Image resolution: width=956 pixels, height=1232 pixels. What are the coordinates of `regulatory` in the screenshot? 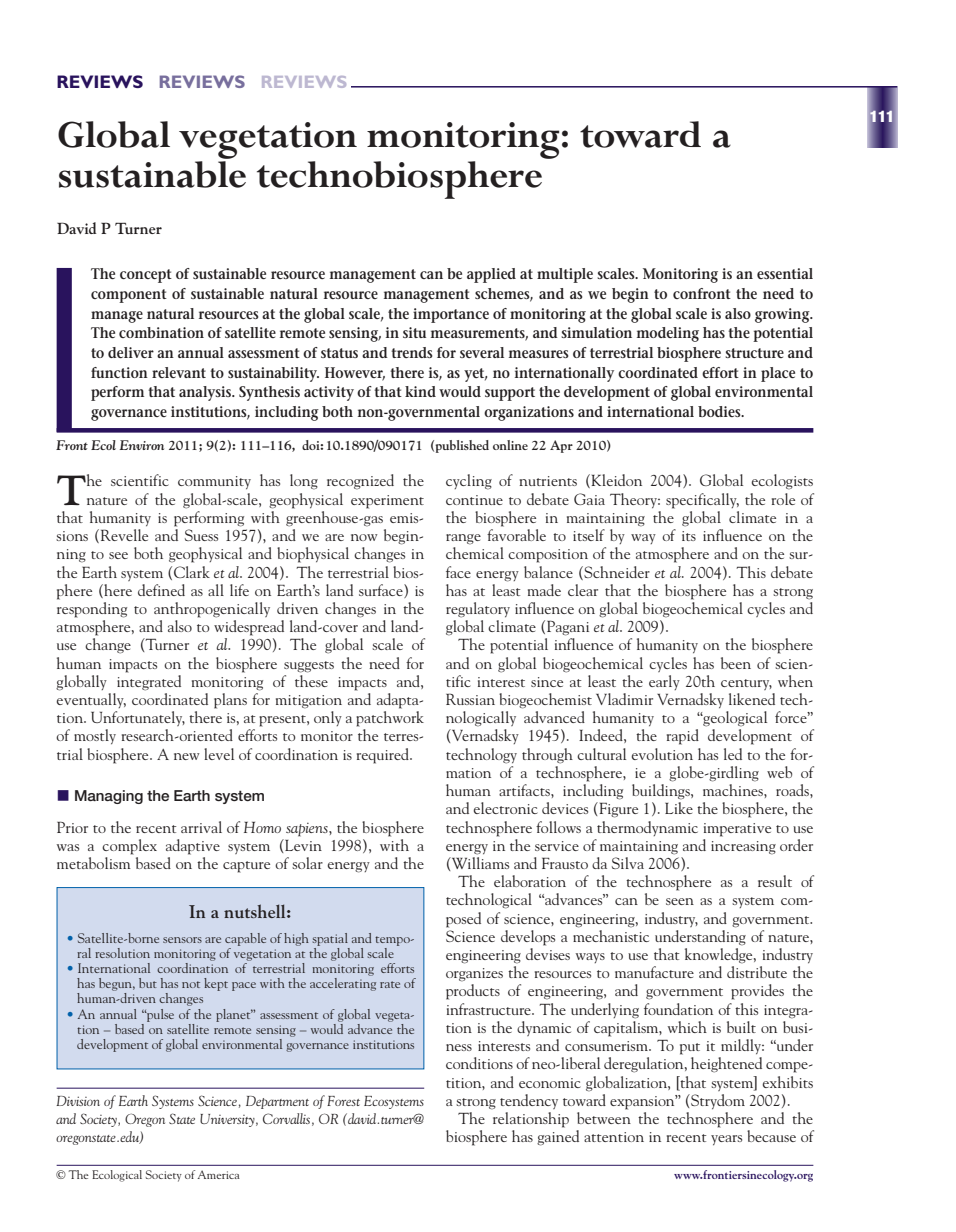 It's located at (478, 610).
